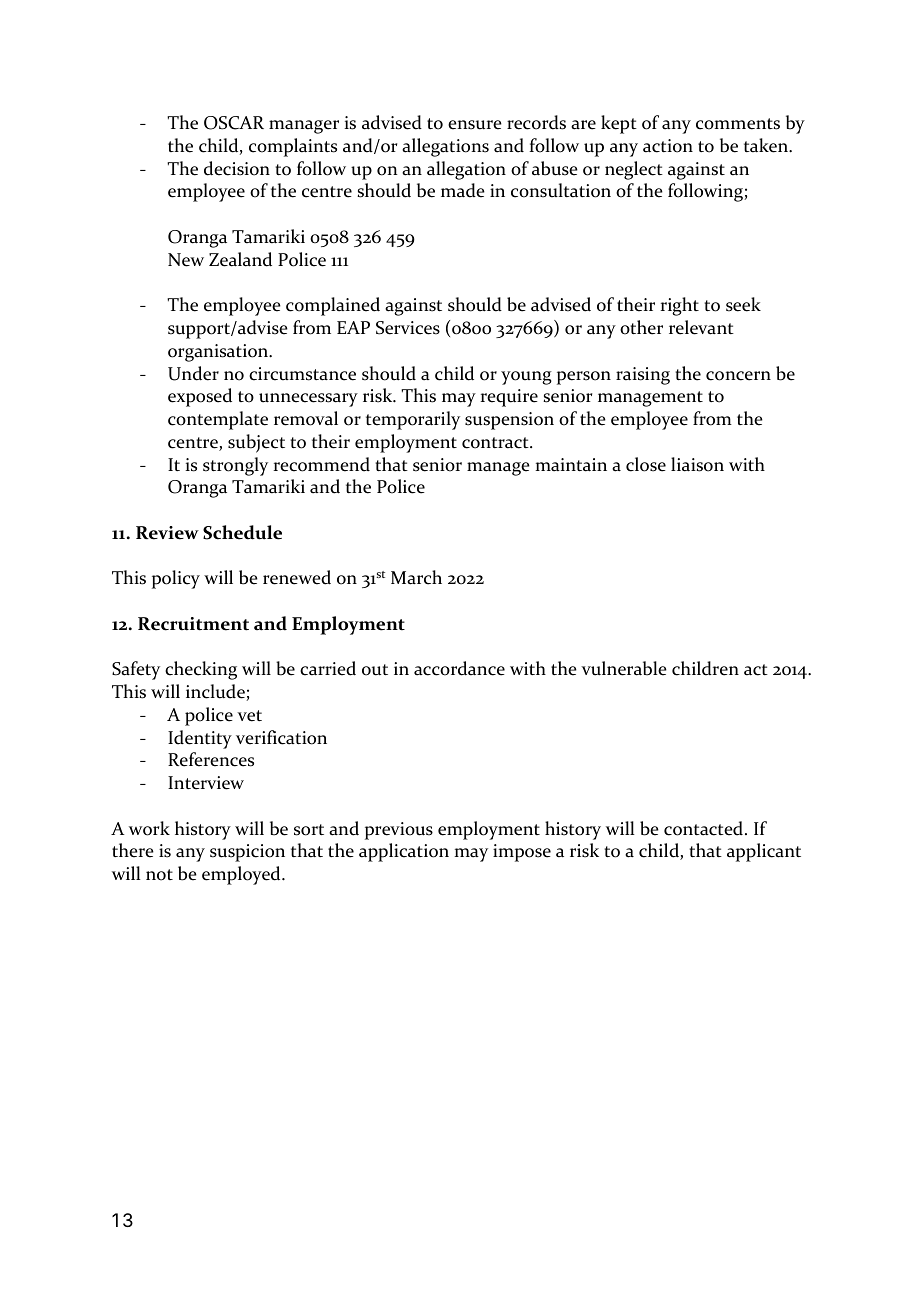  What do you see at coordinates (234, 123) in the screenshot?
I see `OSCAR` at bounding box center [234, 123].
